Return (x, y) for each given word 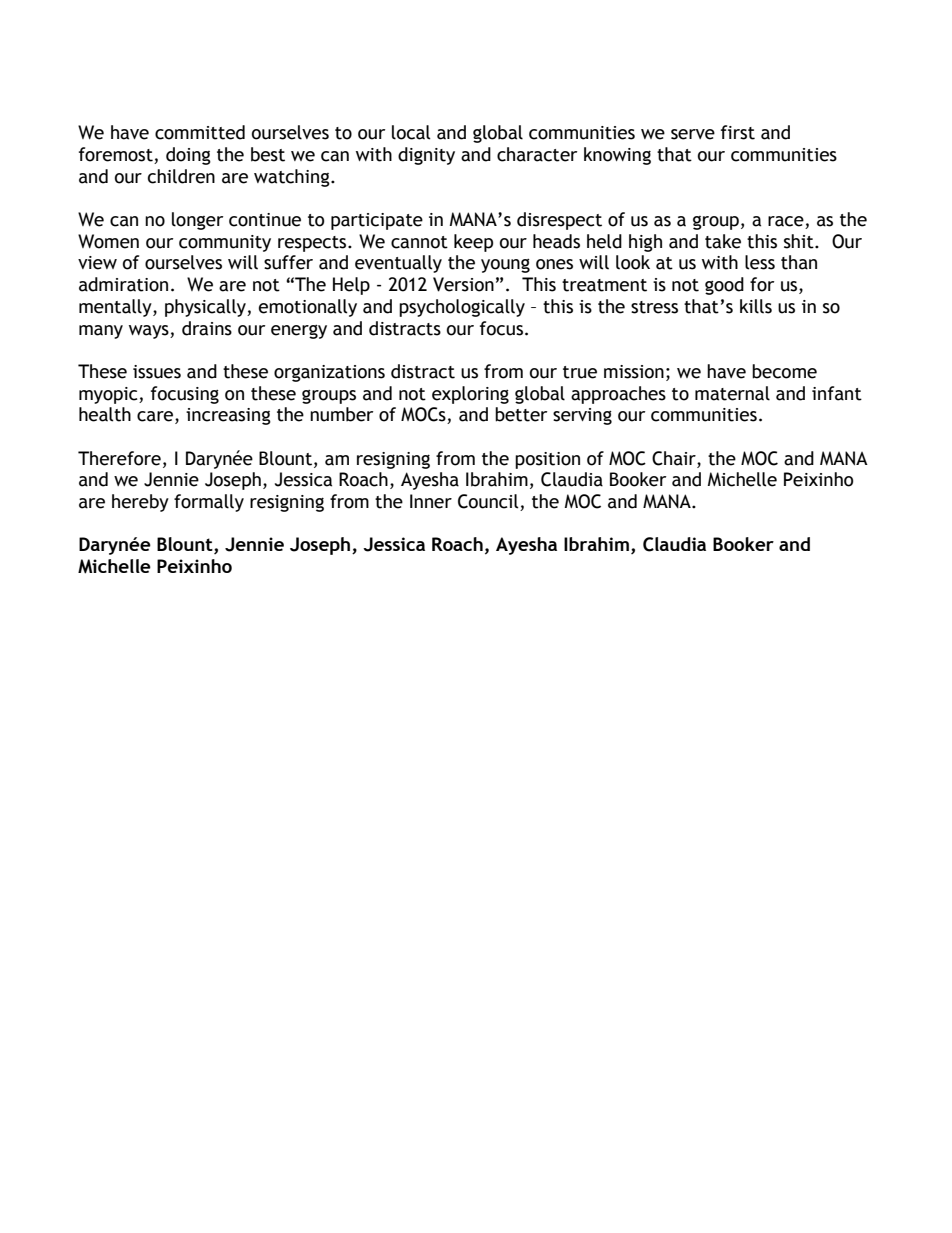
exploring (470, 395)
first (738, 132)
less (760, 262)
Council (489, 502)
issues (157, 372)
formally (209, 503)
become (784, 371)
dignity (426, 156)
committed (200, 132)
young (505, 266)
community (225, 243)
